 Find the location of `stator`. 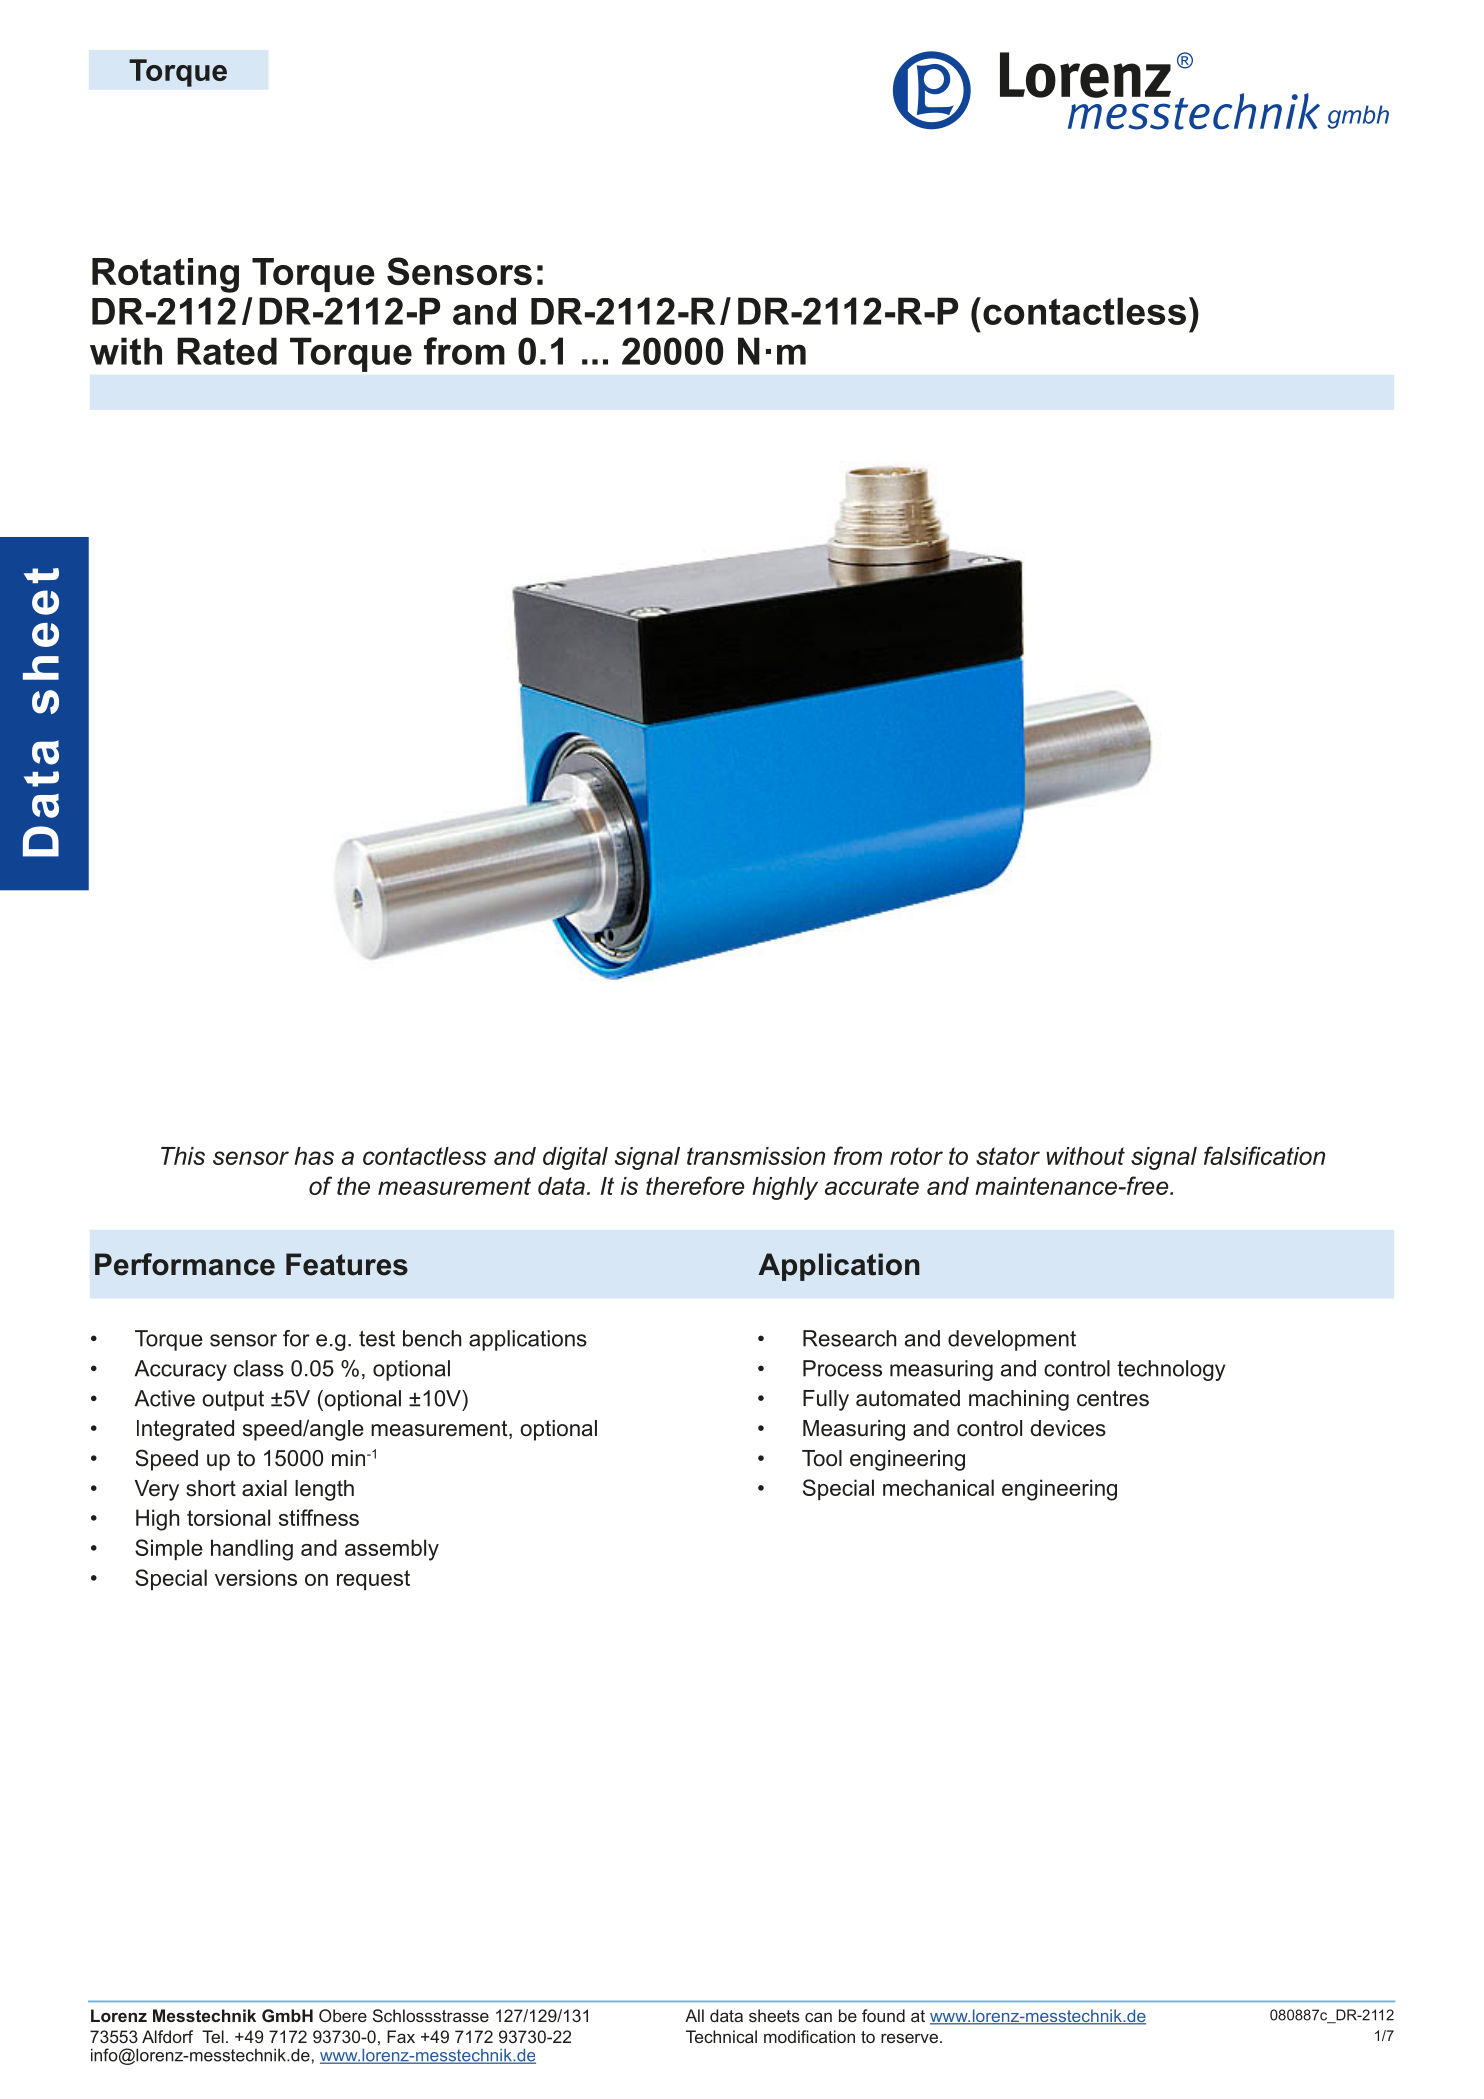

stator is located at coordinates (1008, 1156).
